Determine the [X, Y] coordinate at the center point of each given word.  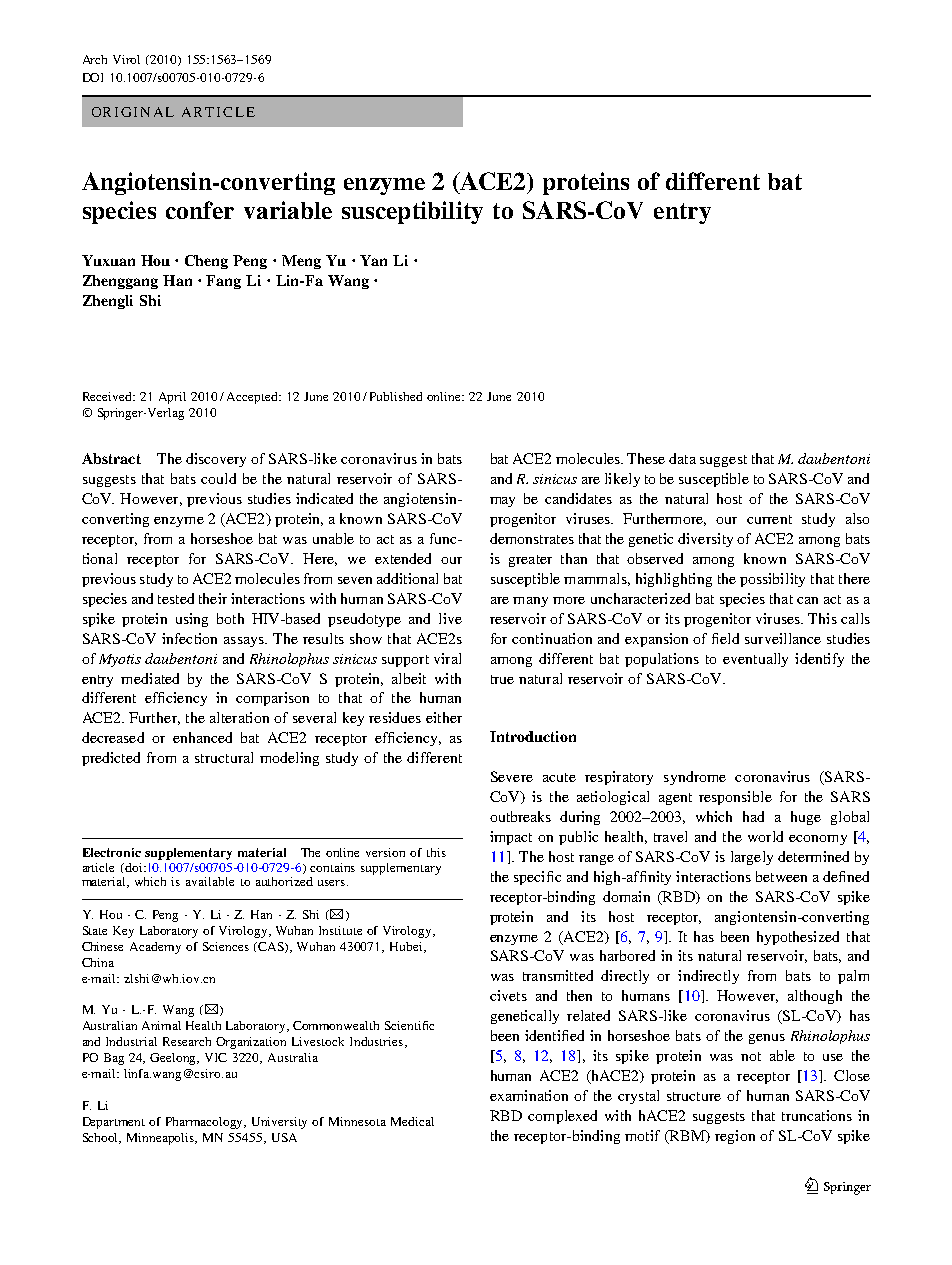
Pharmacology [206, 1123]
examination [529, 1095]
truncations [817, 1115]
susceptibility [412, 212]
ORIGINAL [133, 112]
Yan [373, 260]
